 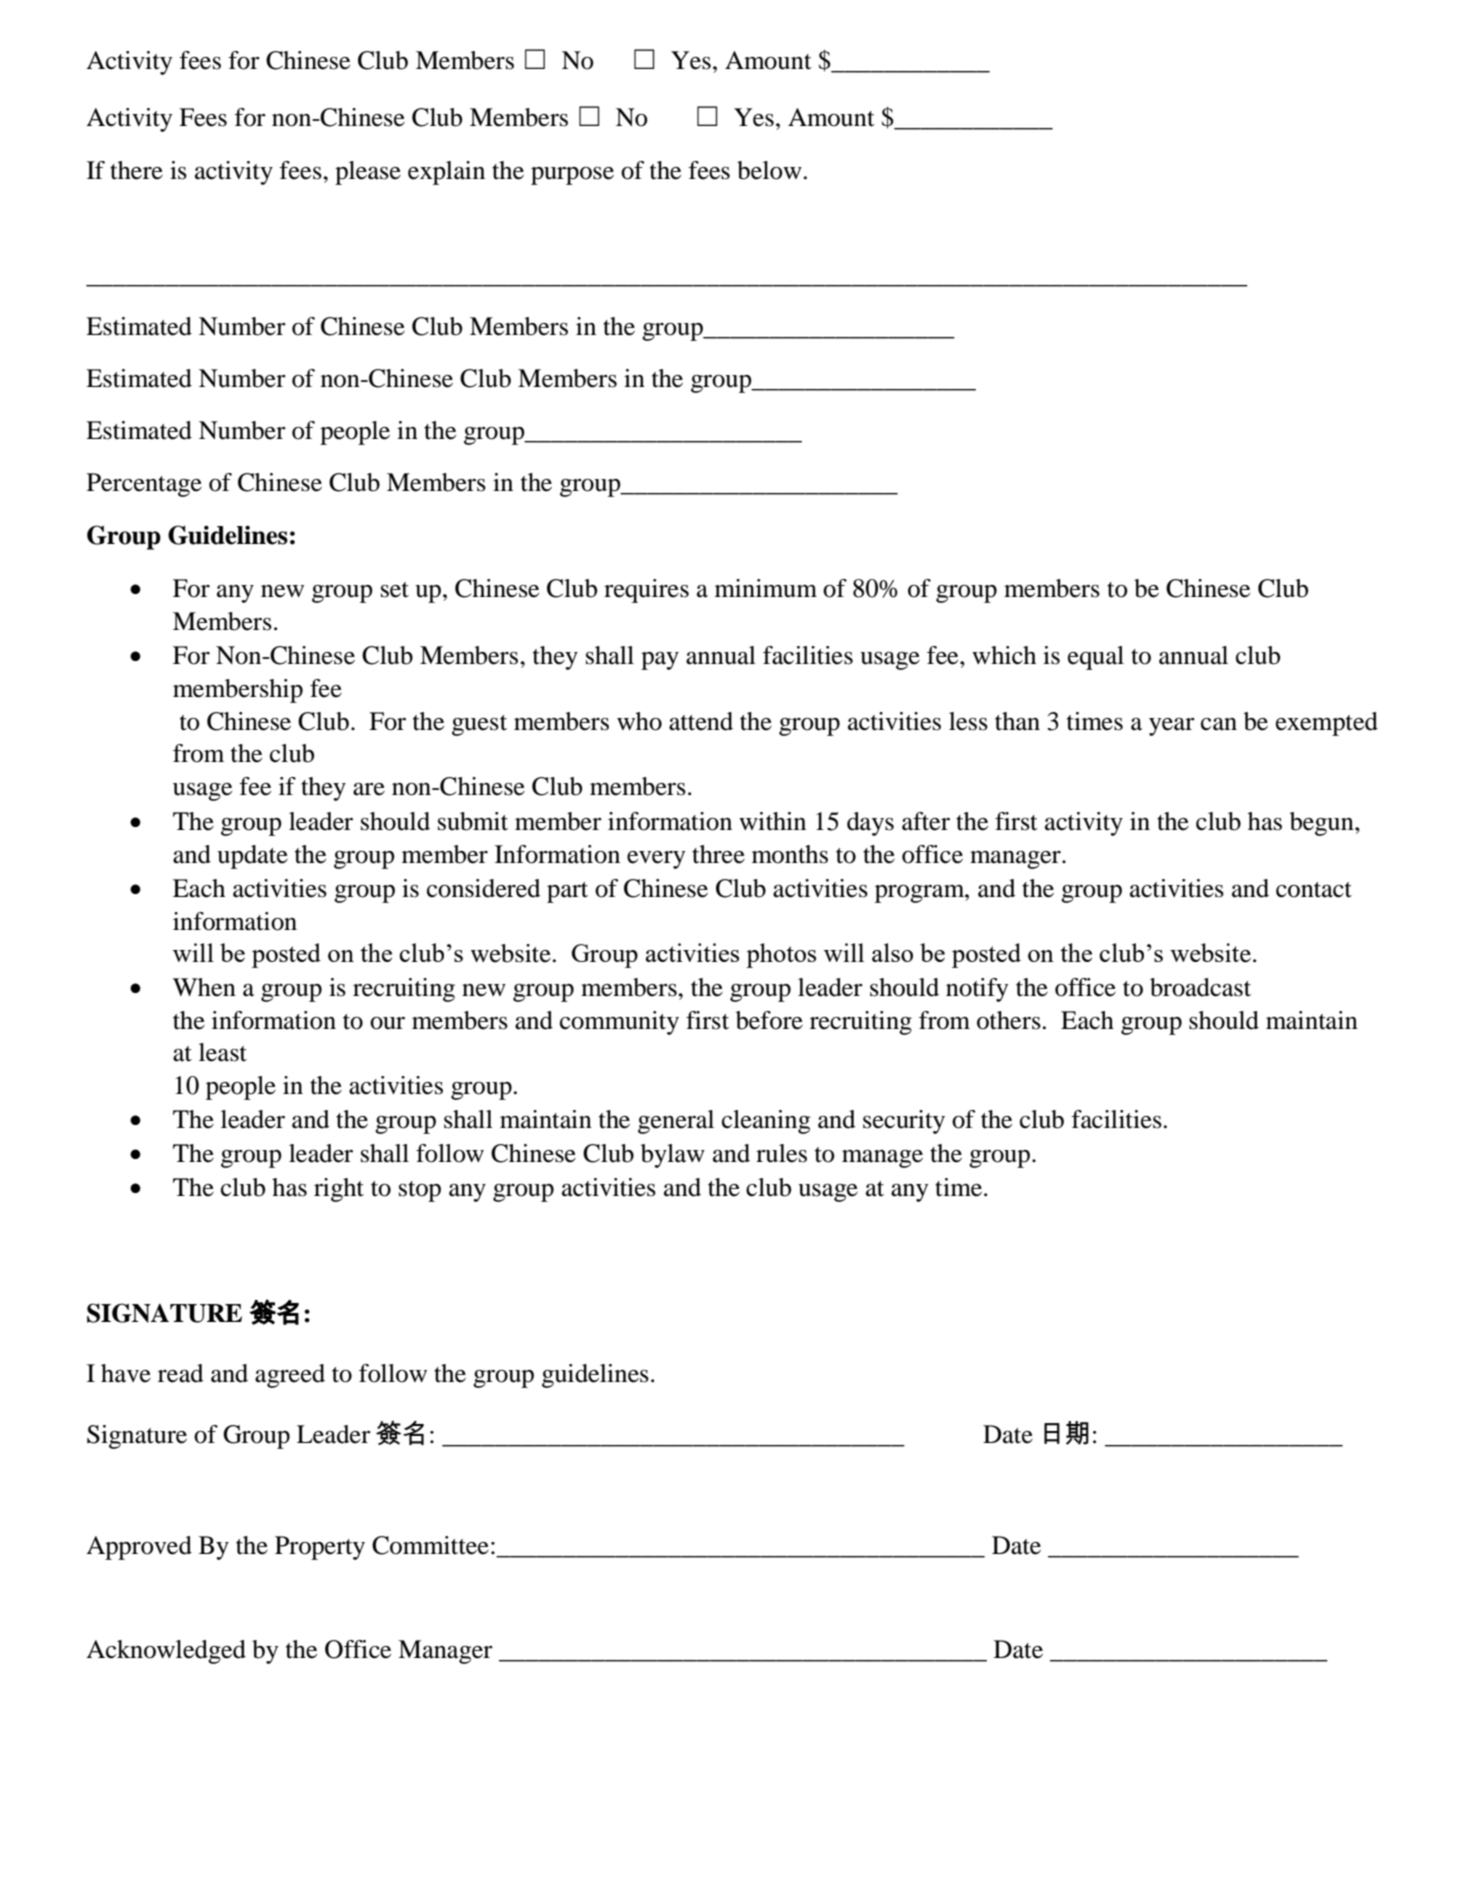 I want to click on Acknowledged, so click(x=166, y=1652).
